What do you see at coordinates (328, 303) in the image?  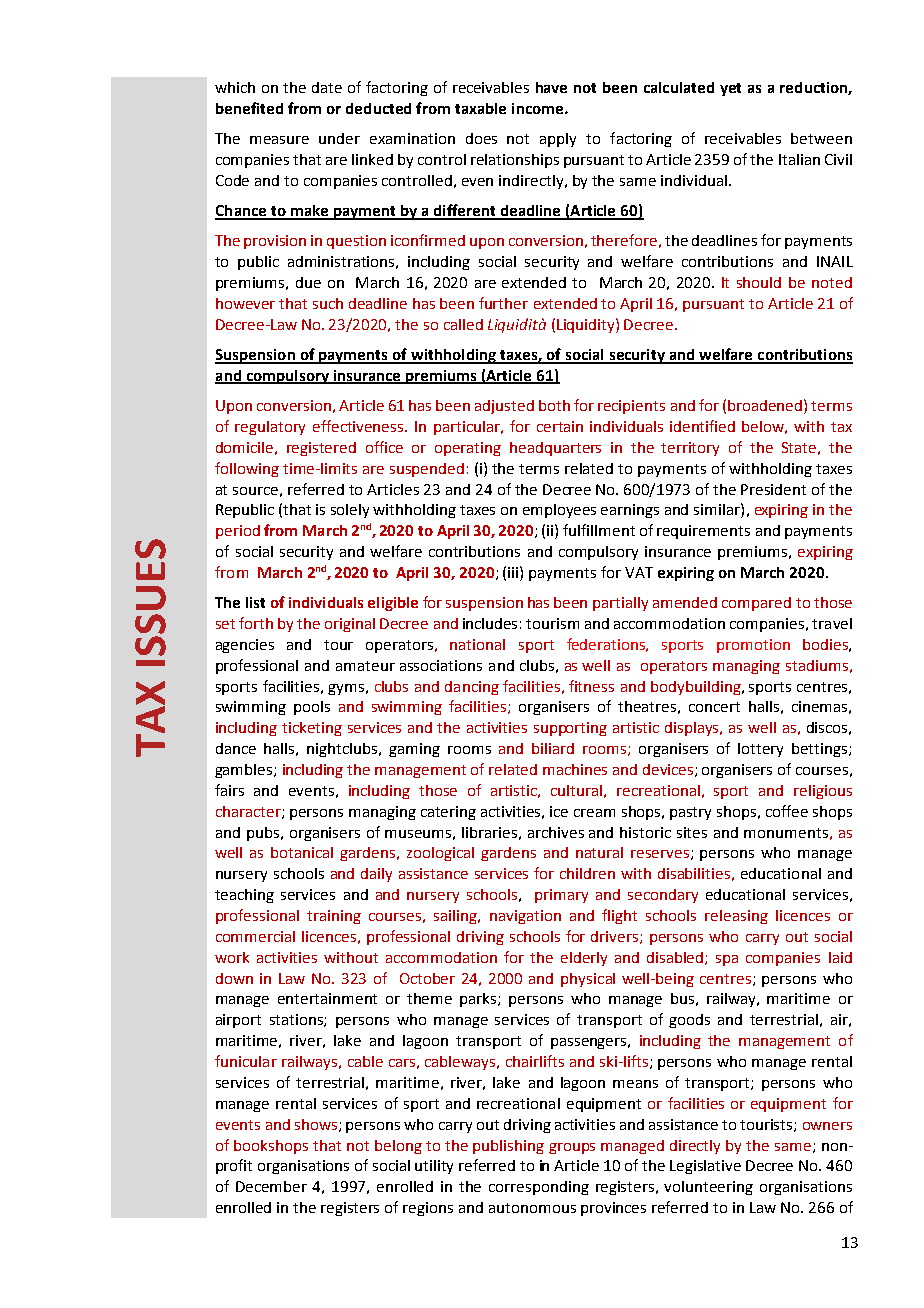 I see `such` at bounding box center [328, 303].
